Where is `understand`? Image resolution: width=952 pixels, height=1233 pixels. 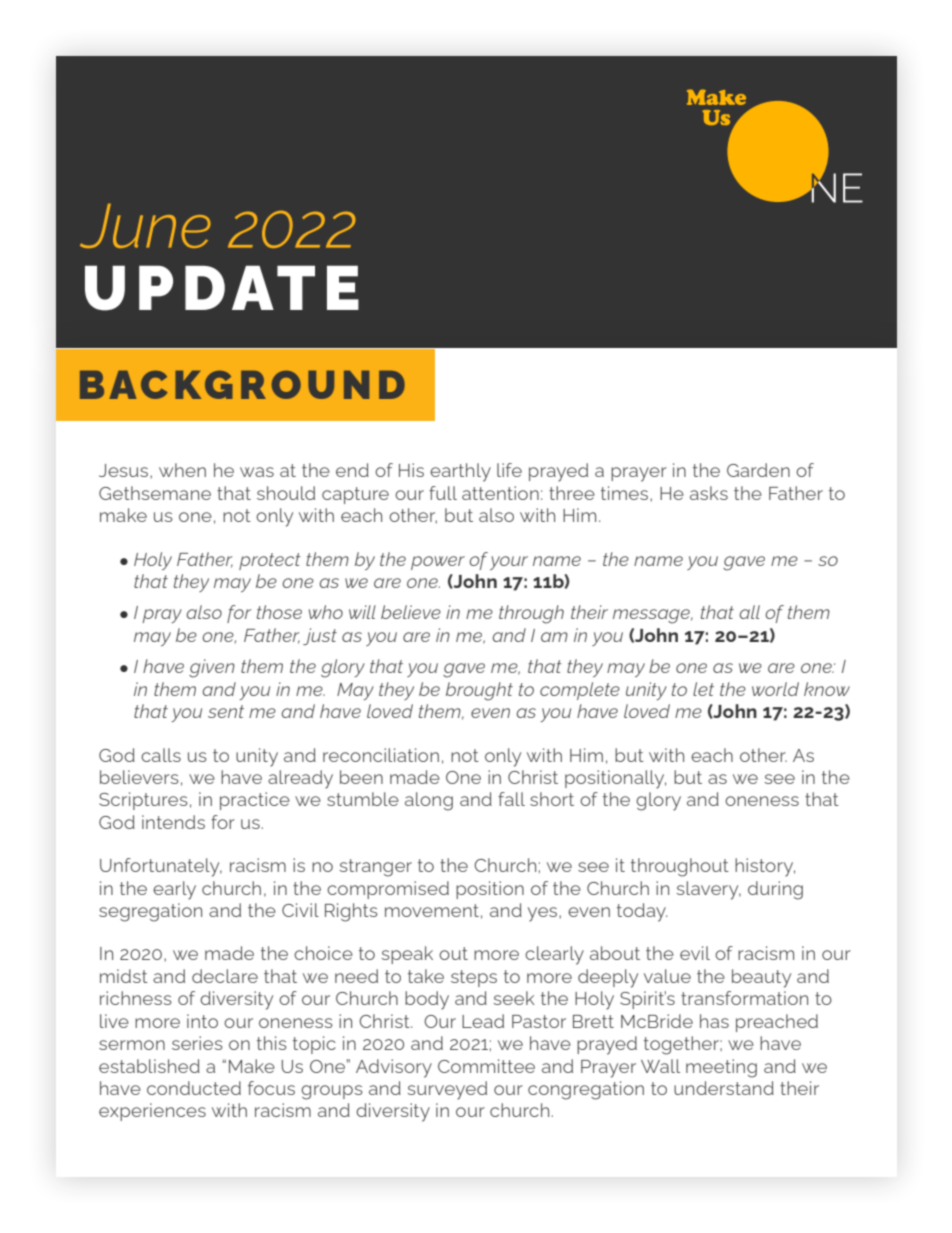
understand is located at coordinates (724, 1088).
